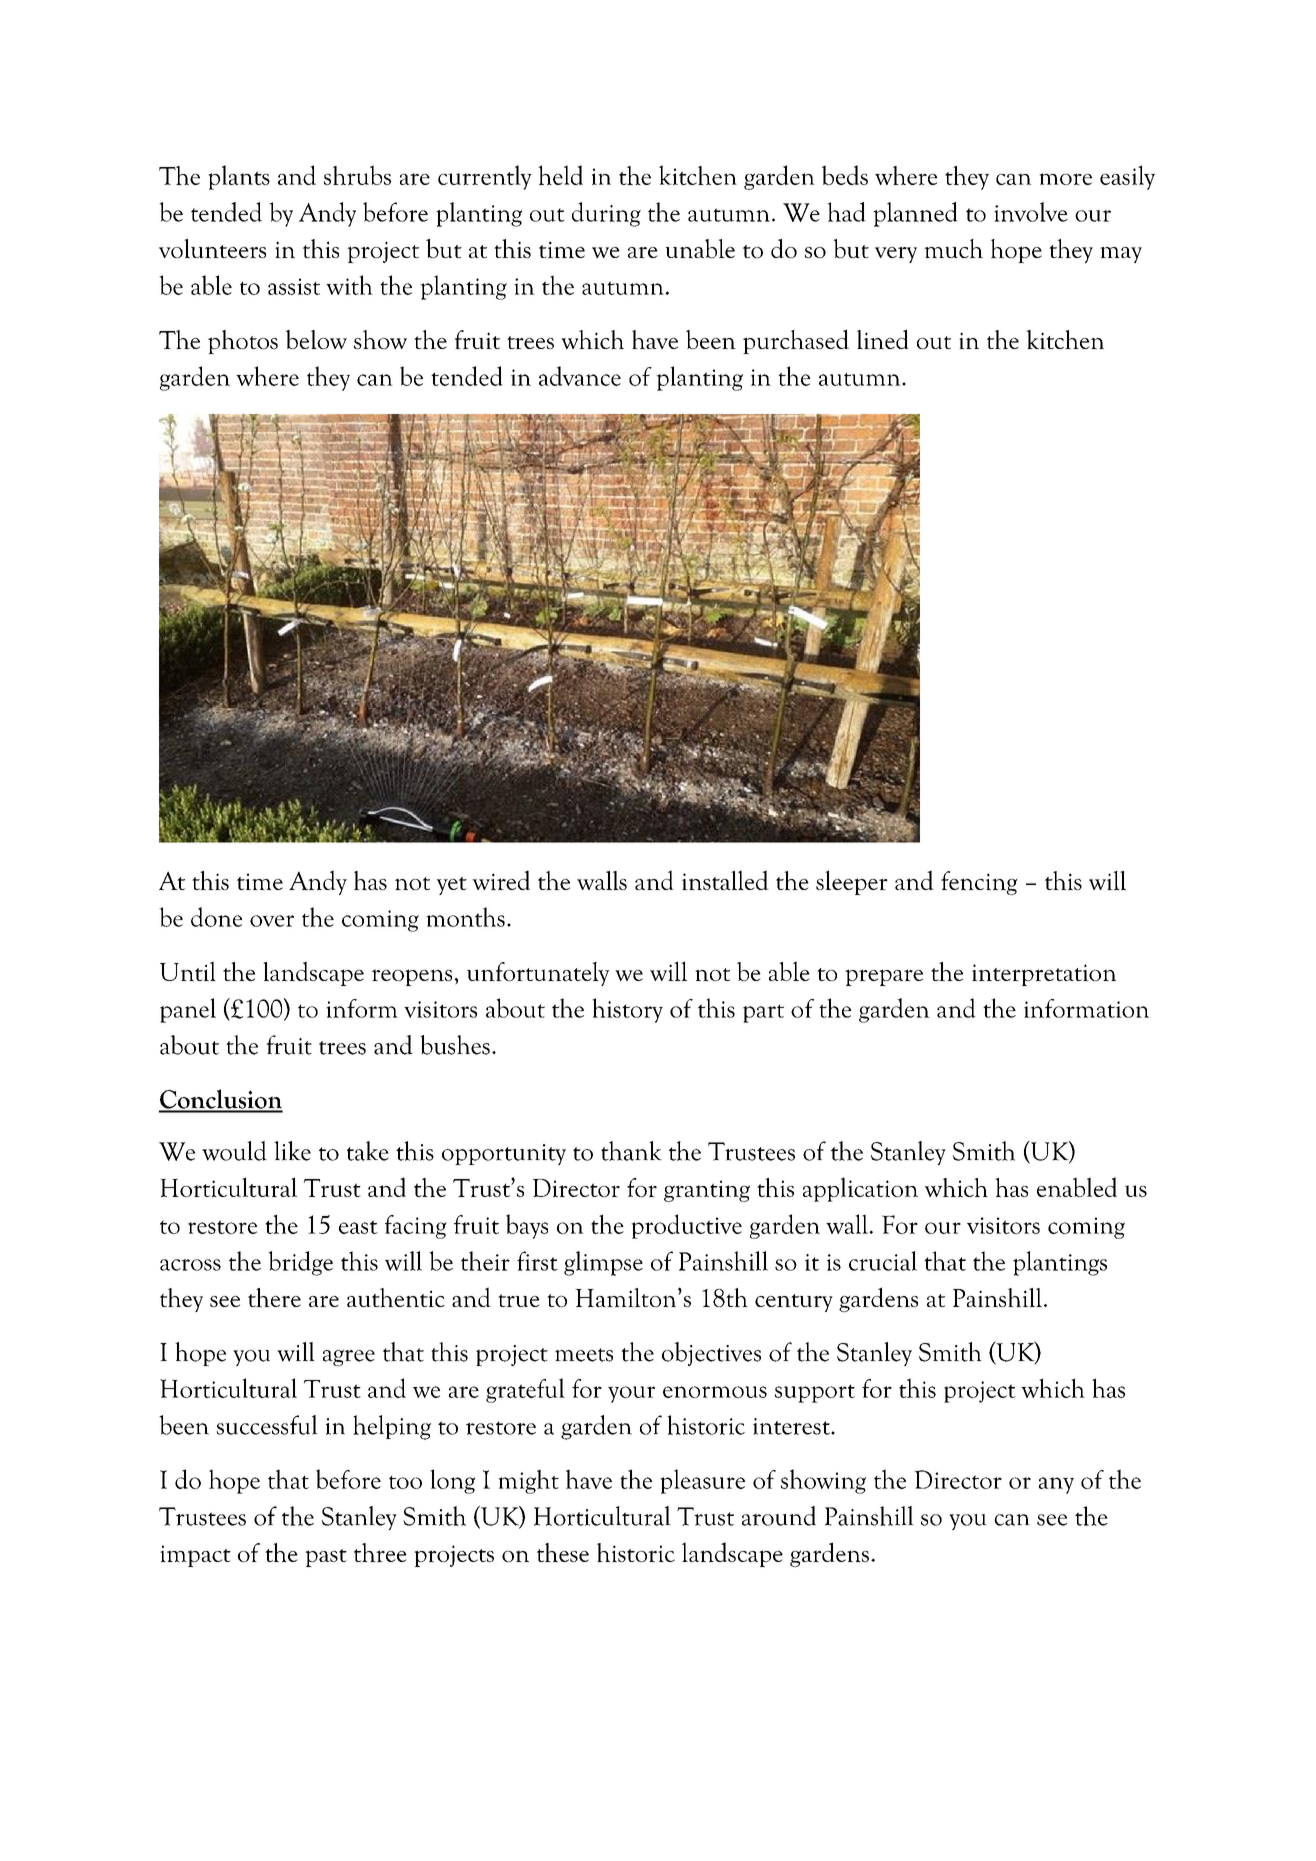 The image size is (1316, 1861). I want to click on lined, so click(883, 339).
